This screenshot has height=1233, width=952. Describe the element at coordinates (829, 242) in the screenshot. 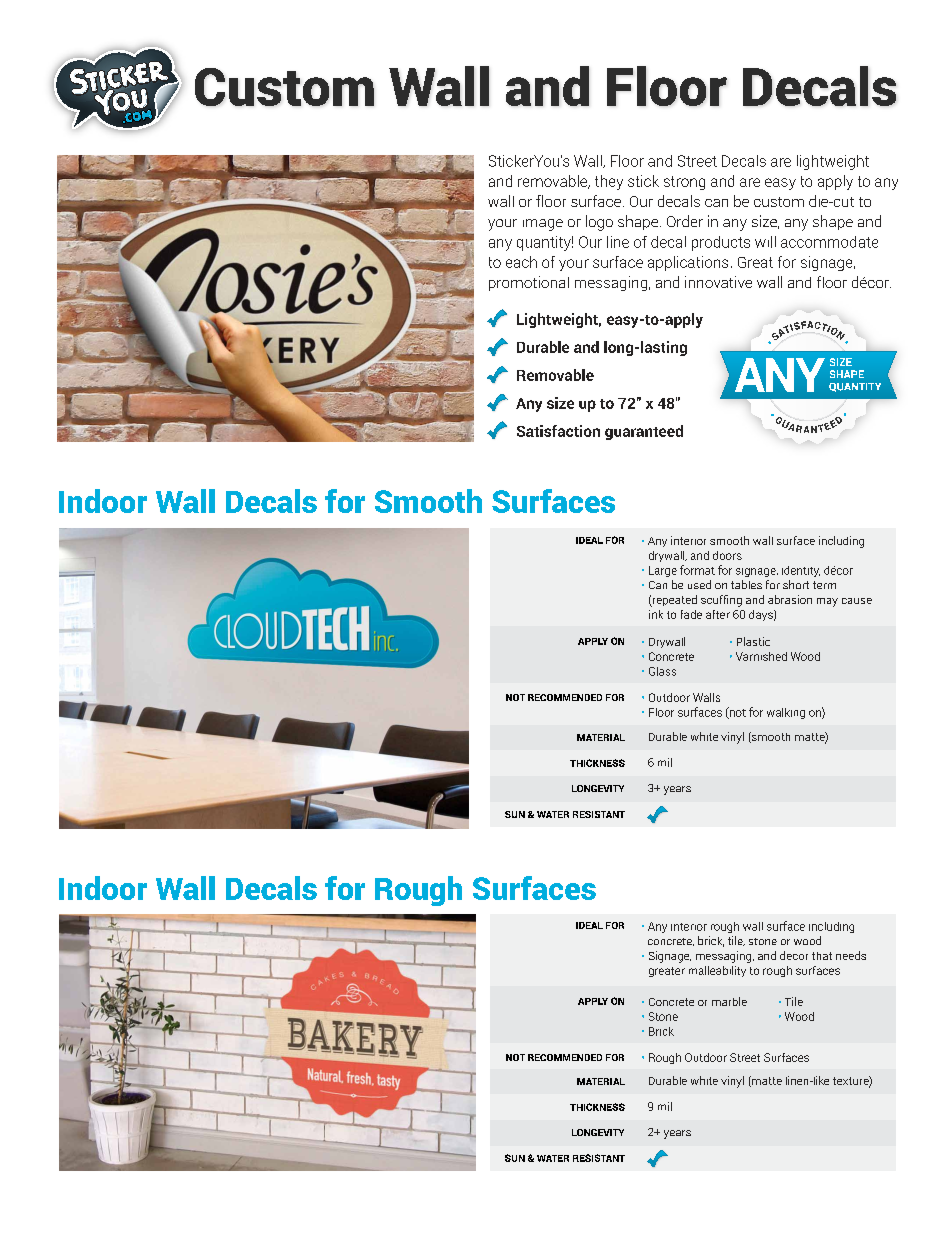

I see `accommodate` at that location.
